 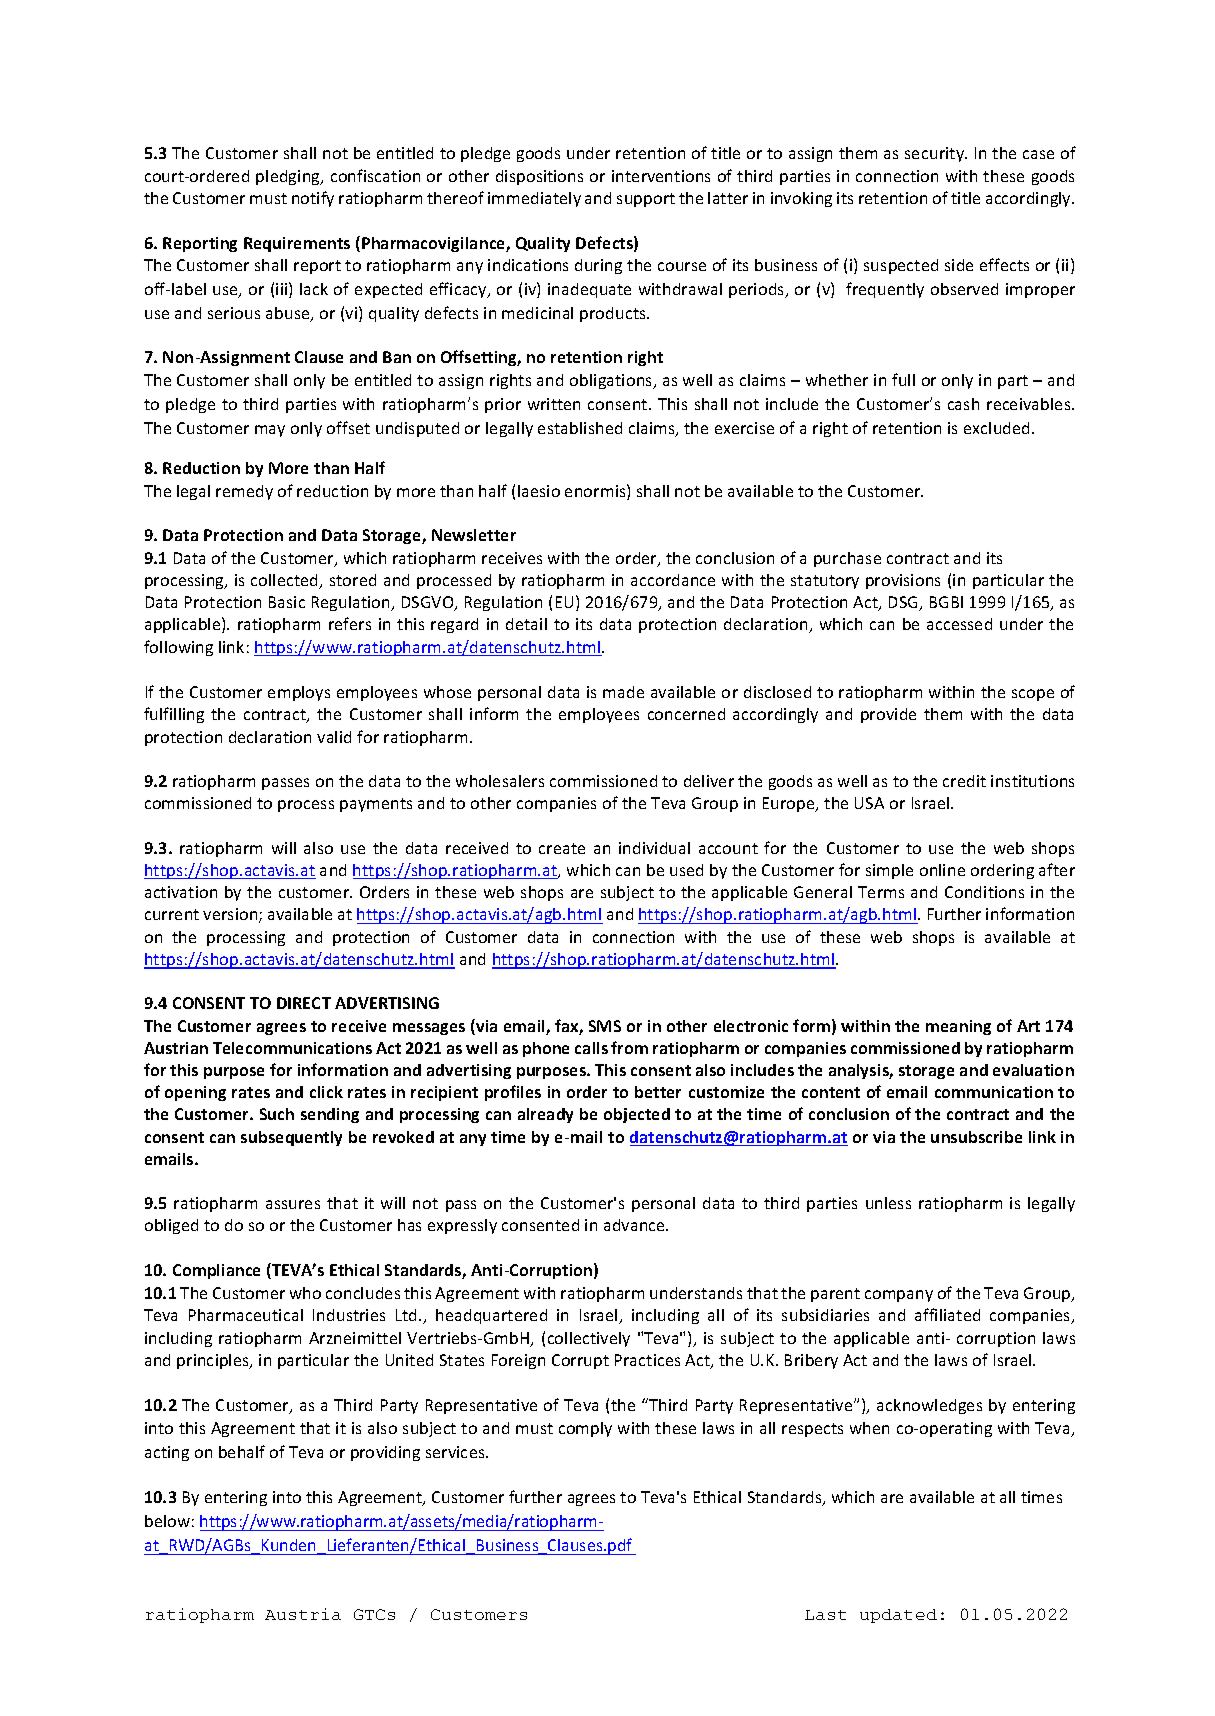 What do you see at coordinates (646, 200) in the page?
I see `support` at bounding box center [646, 200].
